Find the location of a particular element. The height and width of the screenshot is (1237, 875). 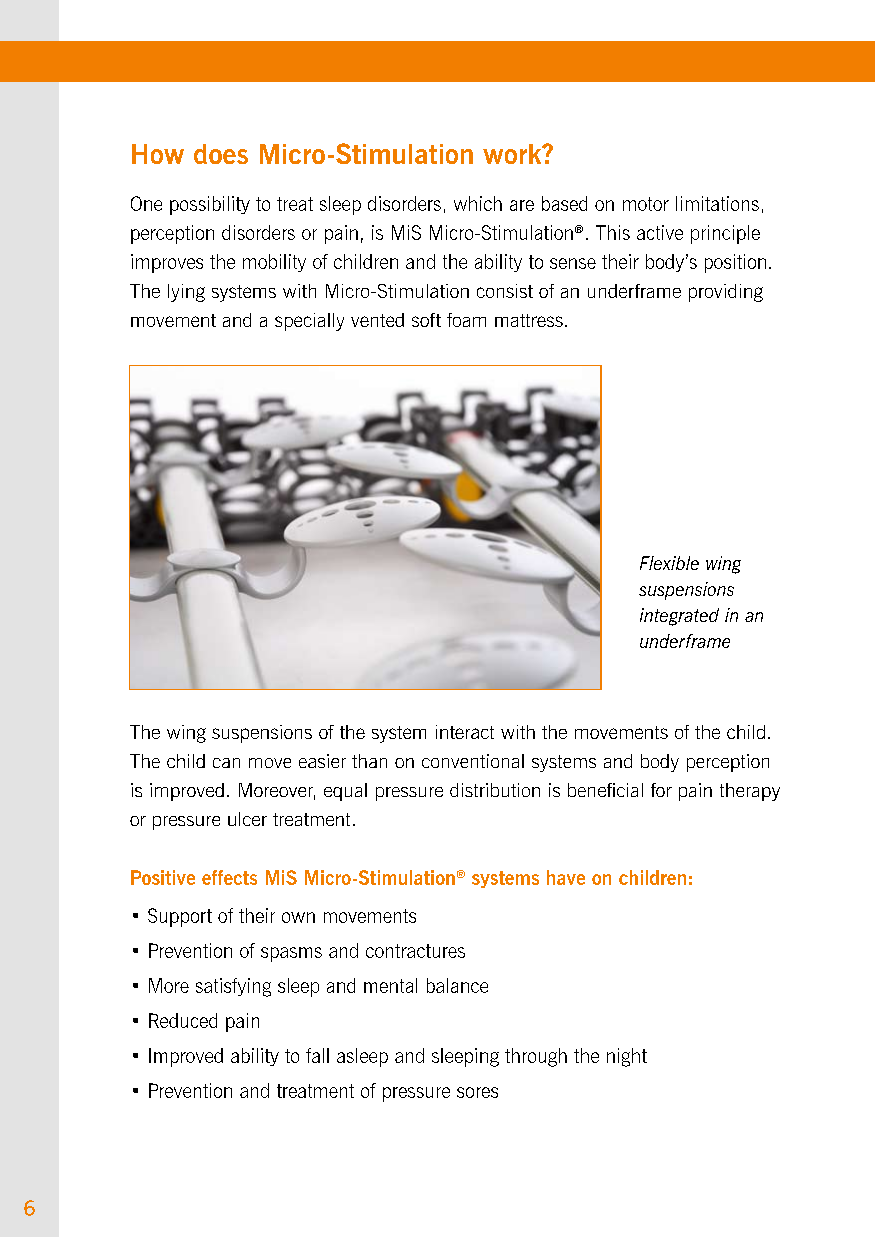

integrated is located at coordinates (679, 617).
